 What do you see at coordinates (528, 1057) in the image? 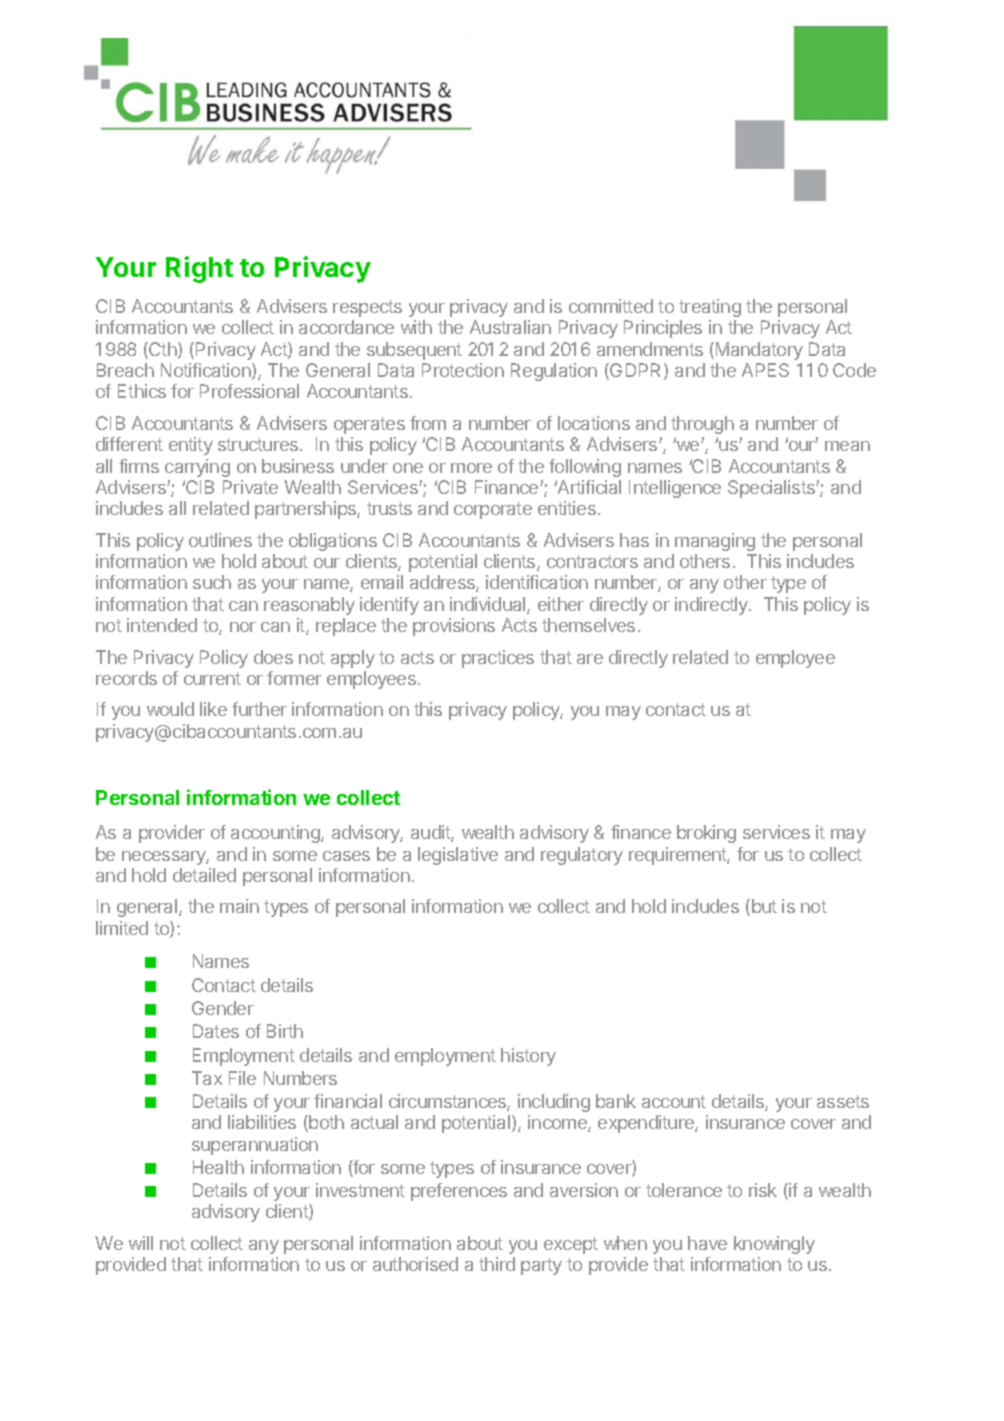
I see `history` at bounding box center [528, 1057].
